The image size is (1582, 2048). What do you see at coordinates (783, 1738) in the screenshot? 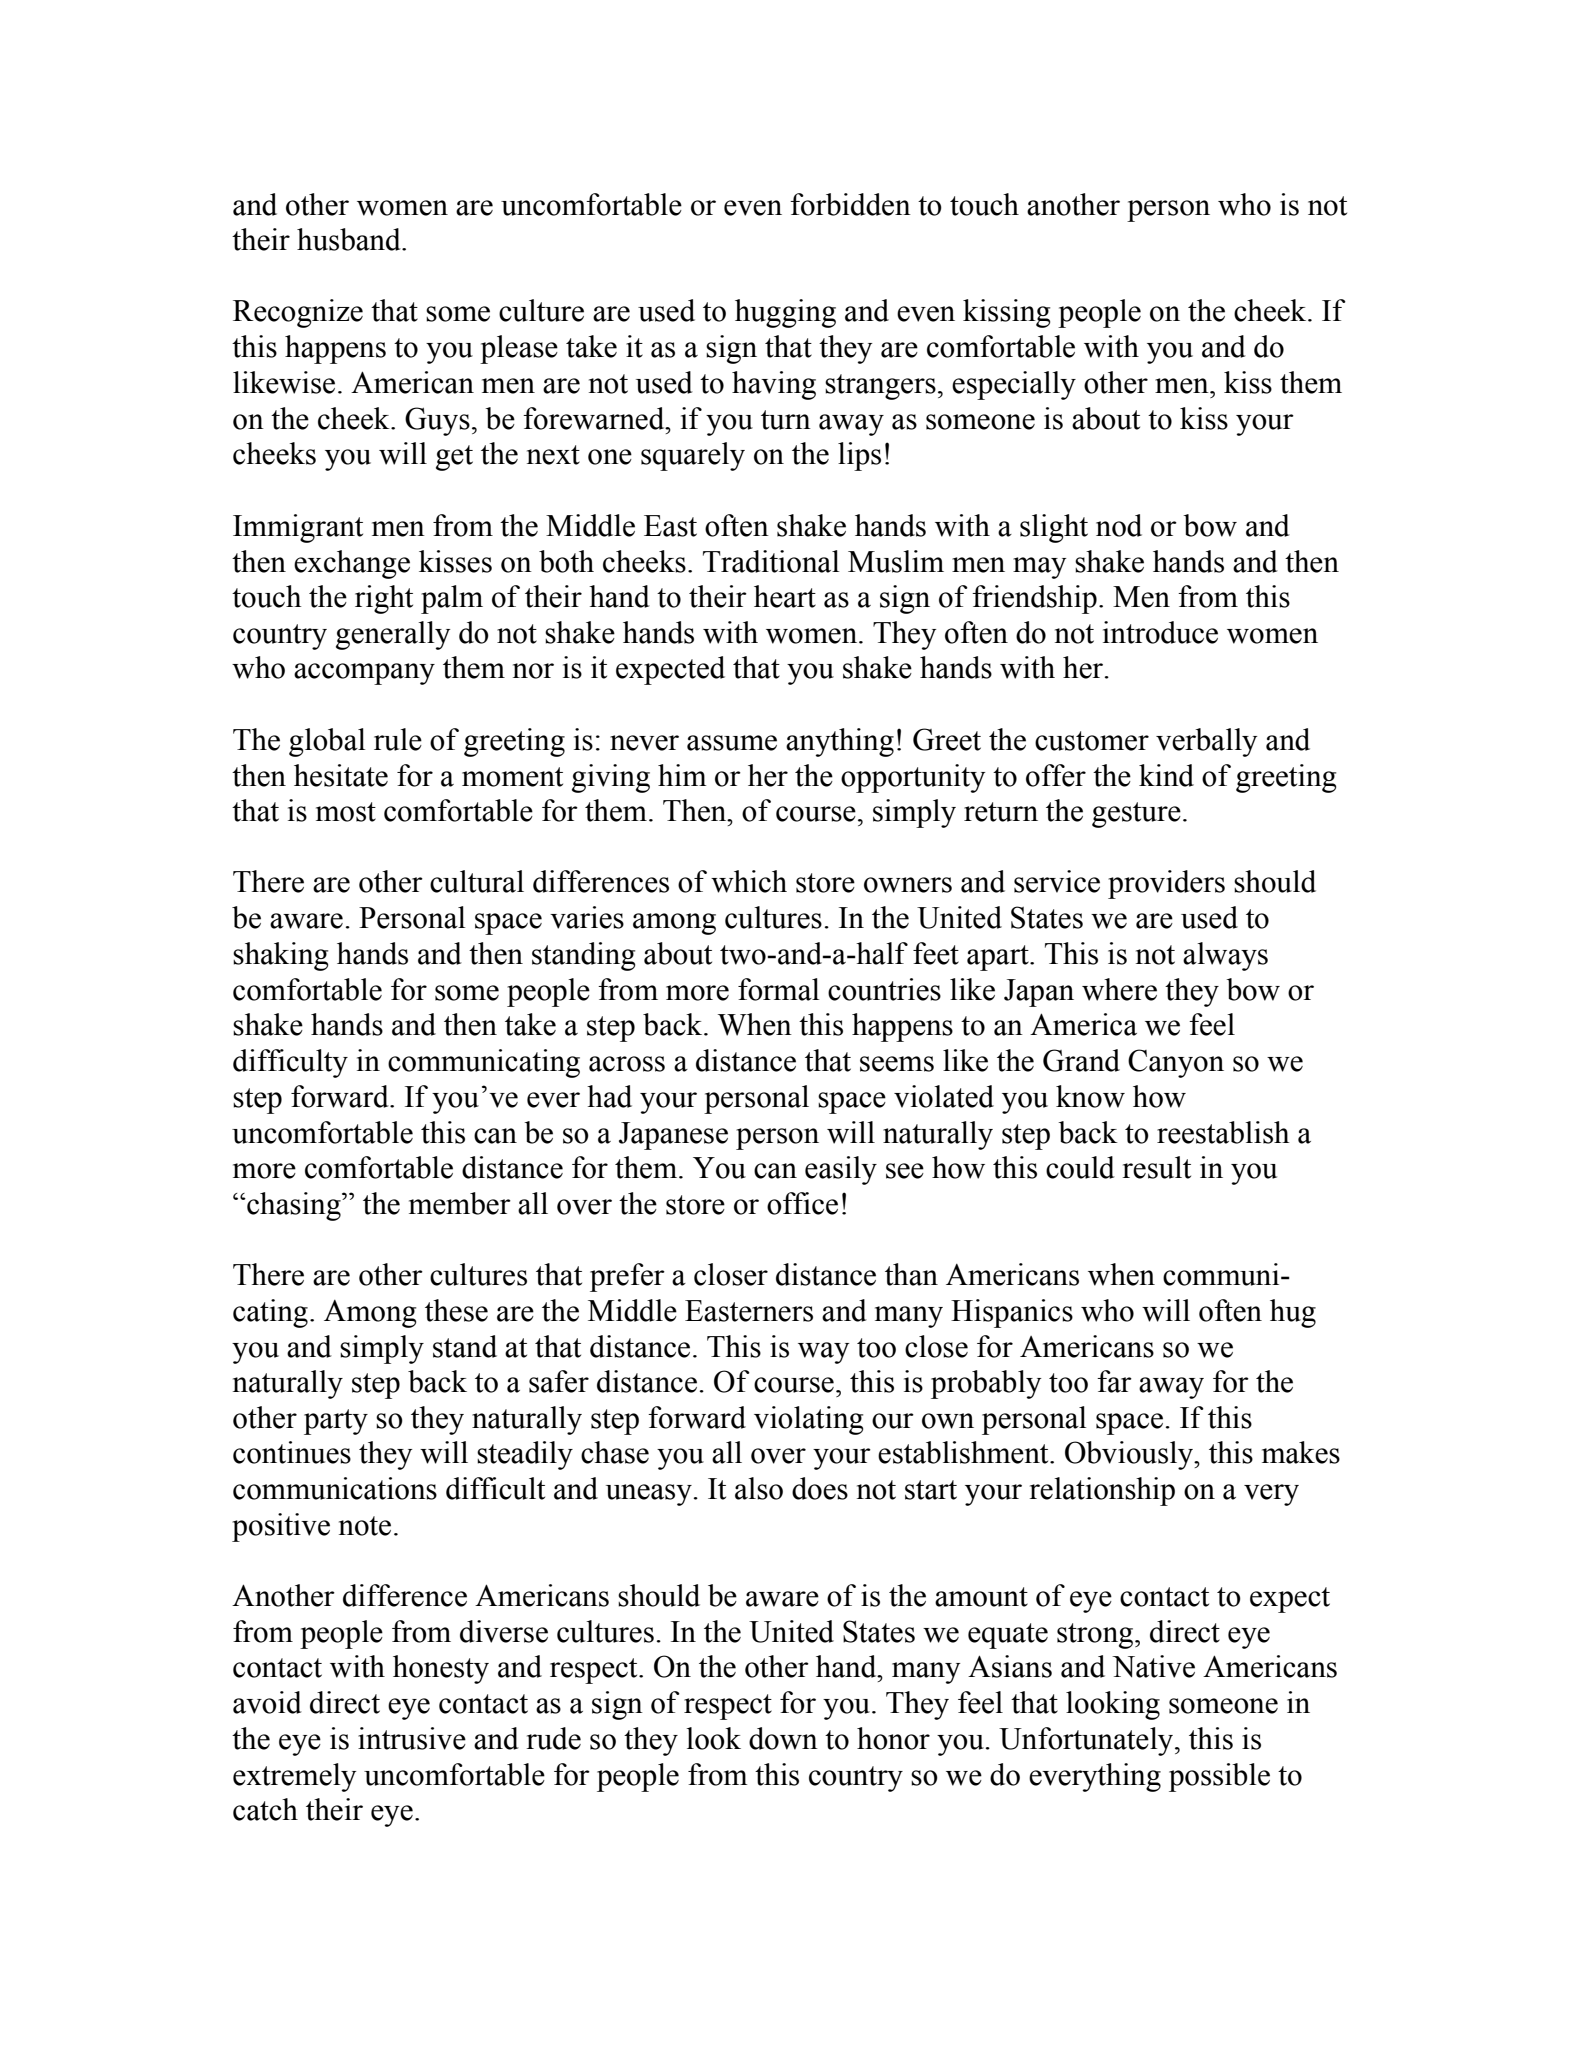
I see `down` at bounding box center [783, 1738].
